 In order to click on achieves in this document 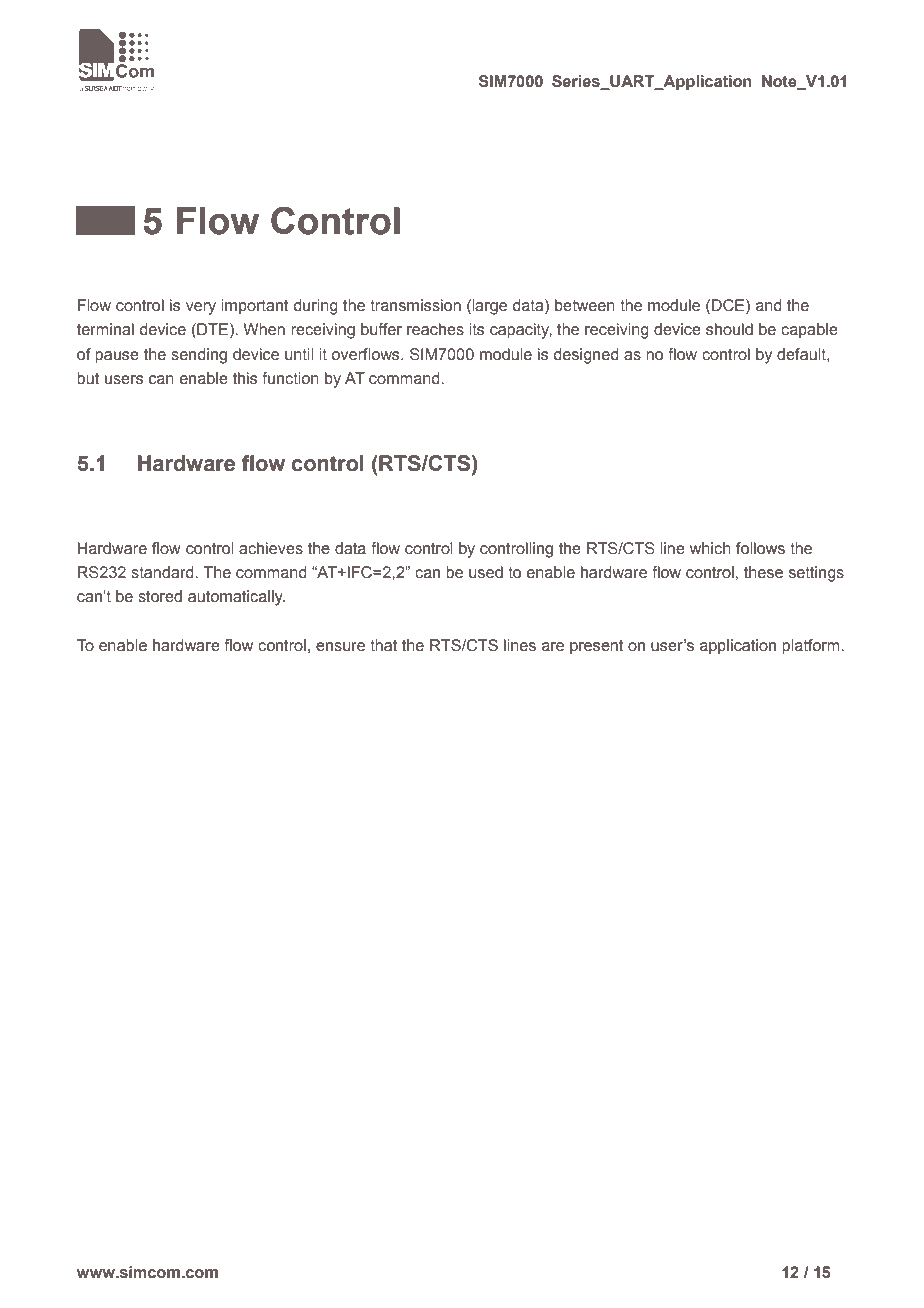, I will do `click(271, 548)`.
